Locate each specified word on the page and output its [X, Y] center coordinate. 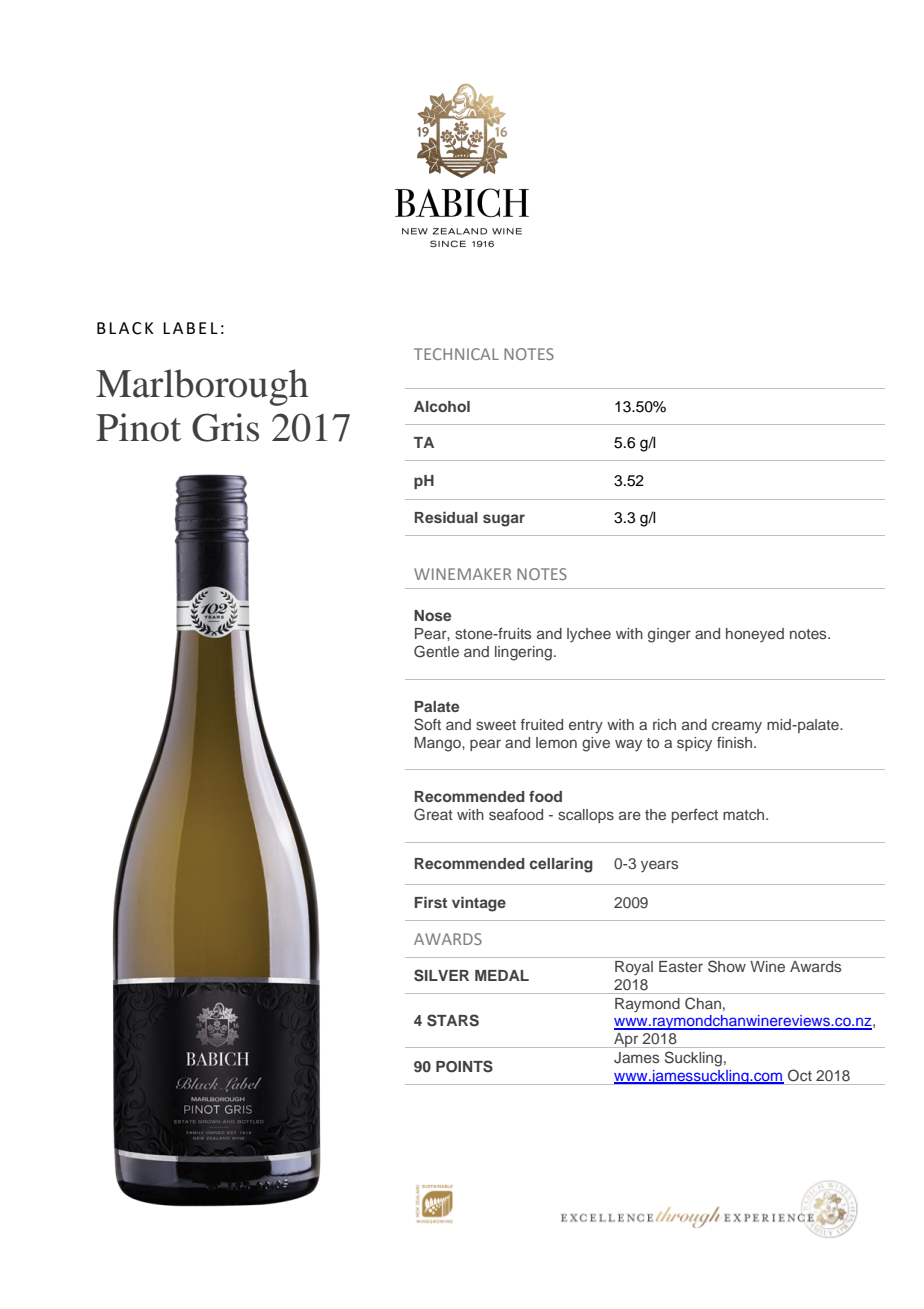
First [430, 902]
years [659, 866]
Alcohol [442, 406]
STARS [453, 1020]
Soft [427, 724]
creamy [737, 727]
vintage [479, 904]
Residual [446, 517]
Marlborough [202, 387]
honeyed [755, 635]
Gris [225, 427]
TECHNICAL [456, 354]
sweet [496, 725]
